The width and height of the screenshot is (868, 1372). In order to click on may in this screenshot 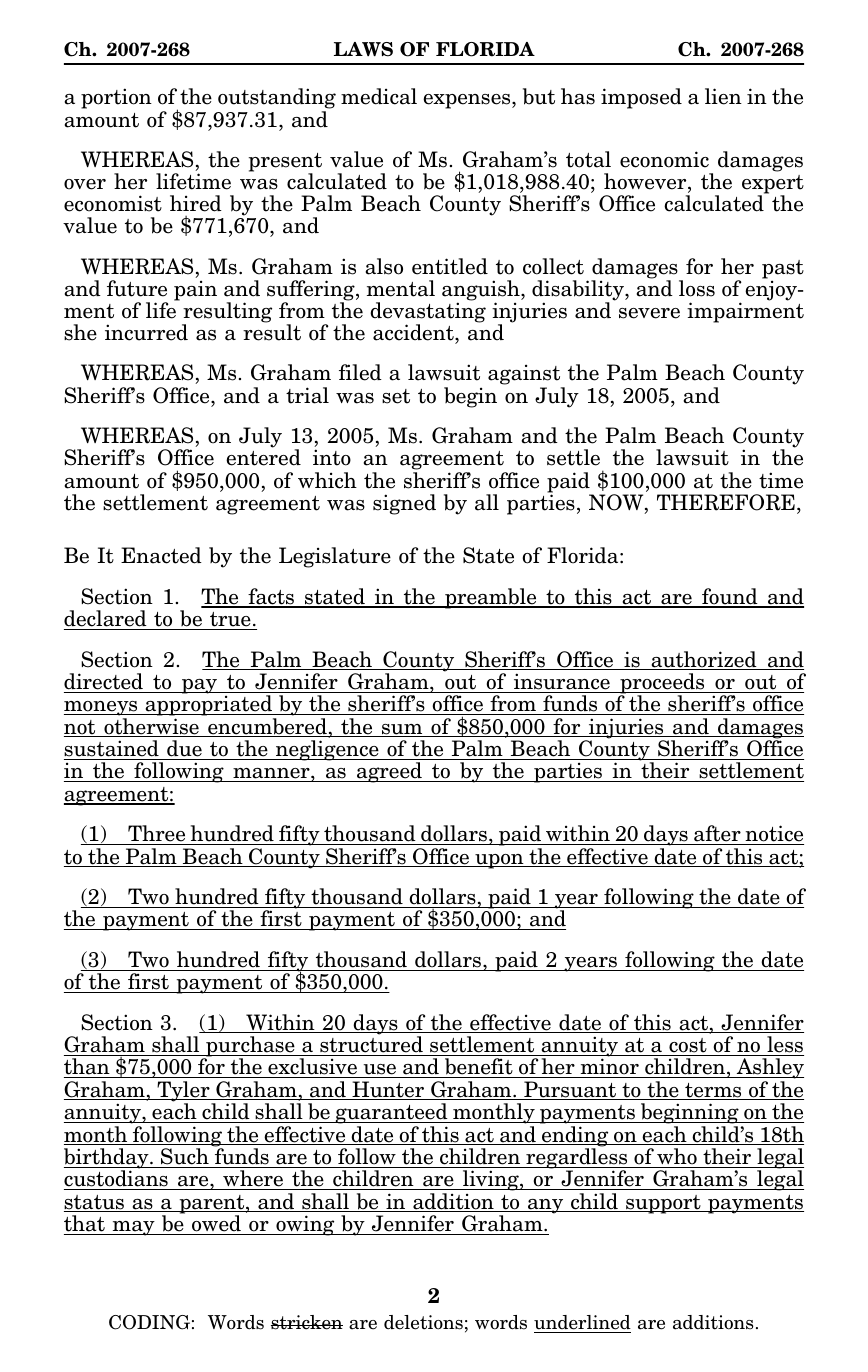, I will do `click(133, 1228)`.
